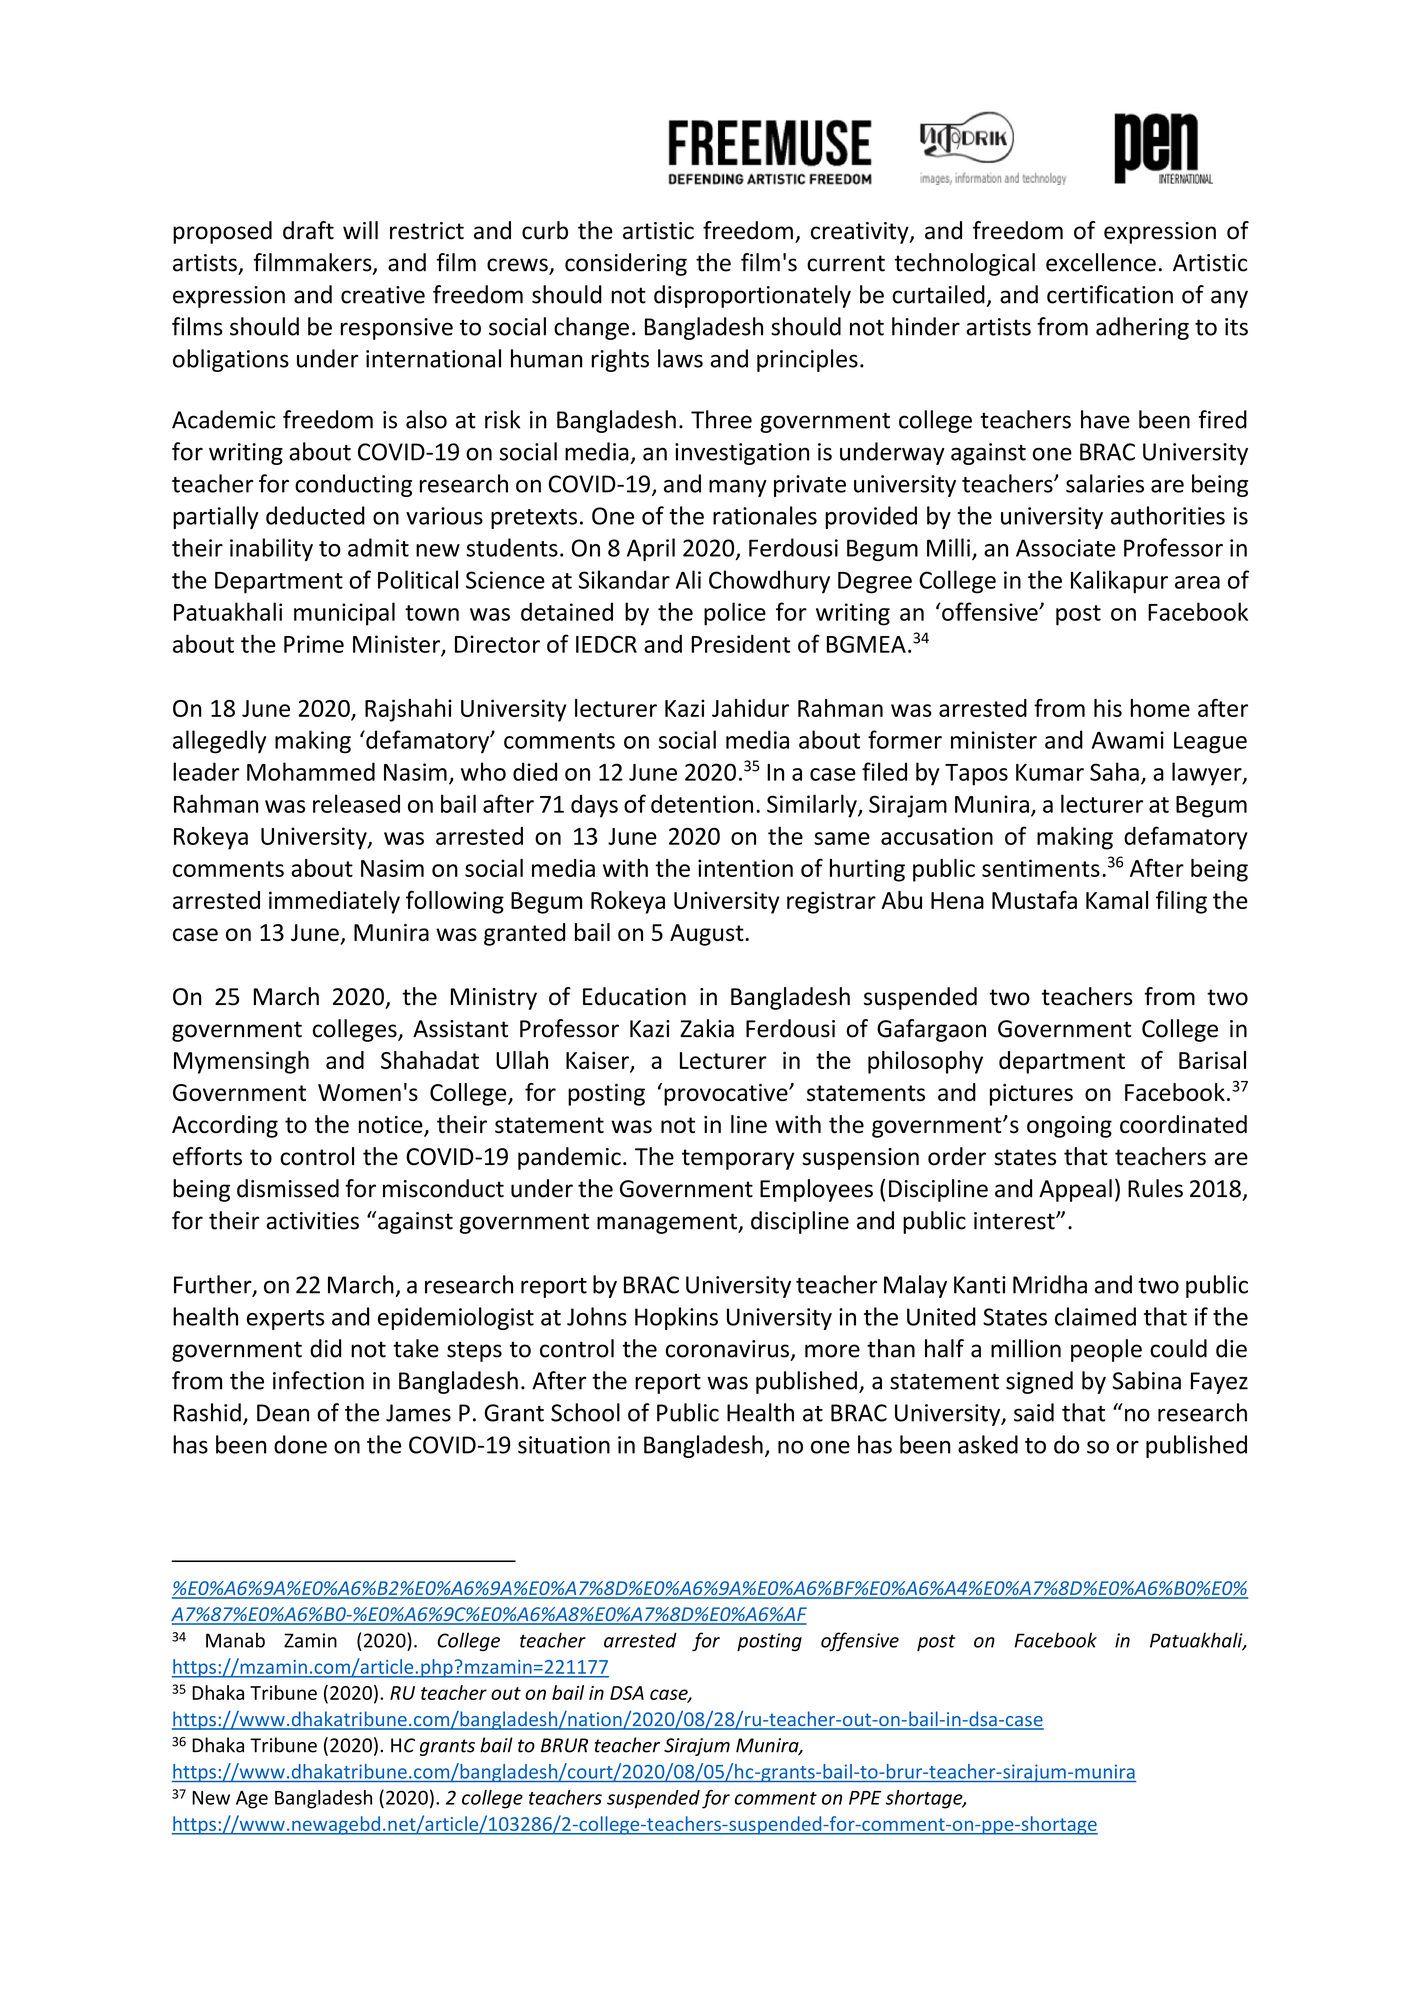 Image resolution: width=1420 pixels, height=2008 pixels. Describe the element at coordinates (752, 296) in the screenshot. I see `disproportionately` at that location.
